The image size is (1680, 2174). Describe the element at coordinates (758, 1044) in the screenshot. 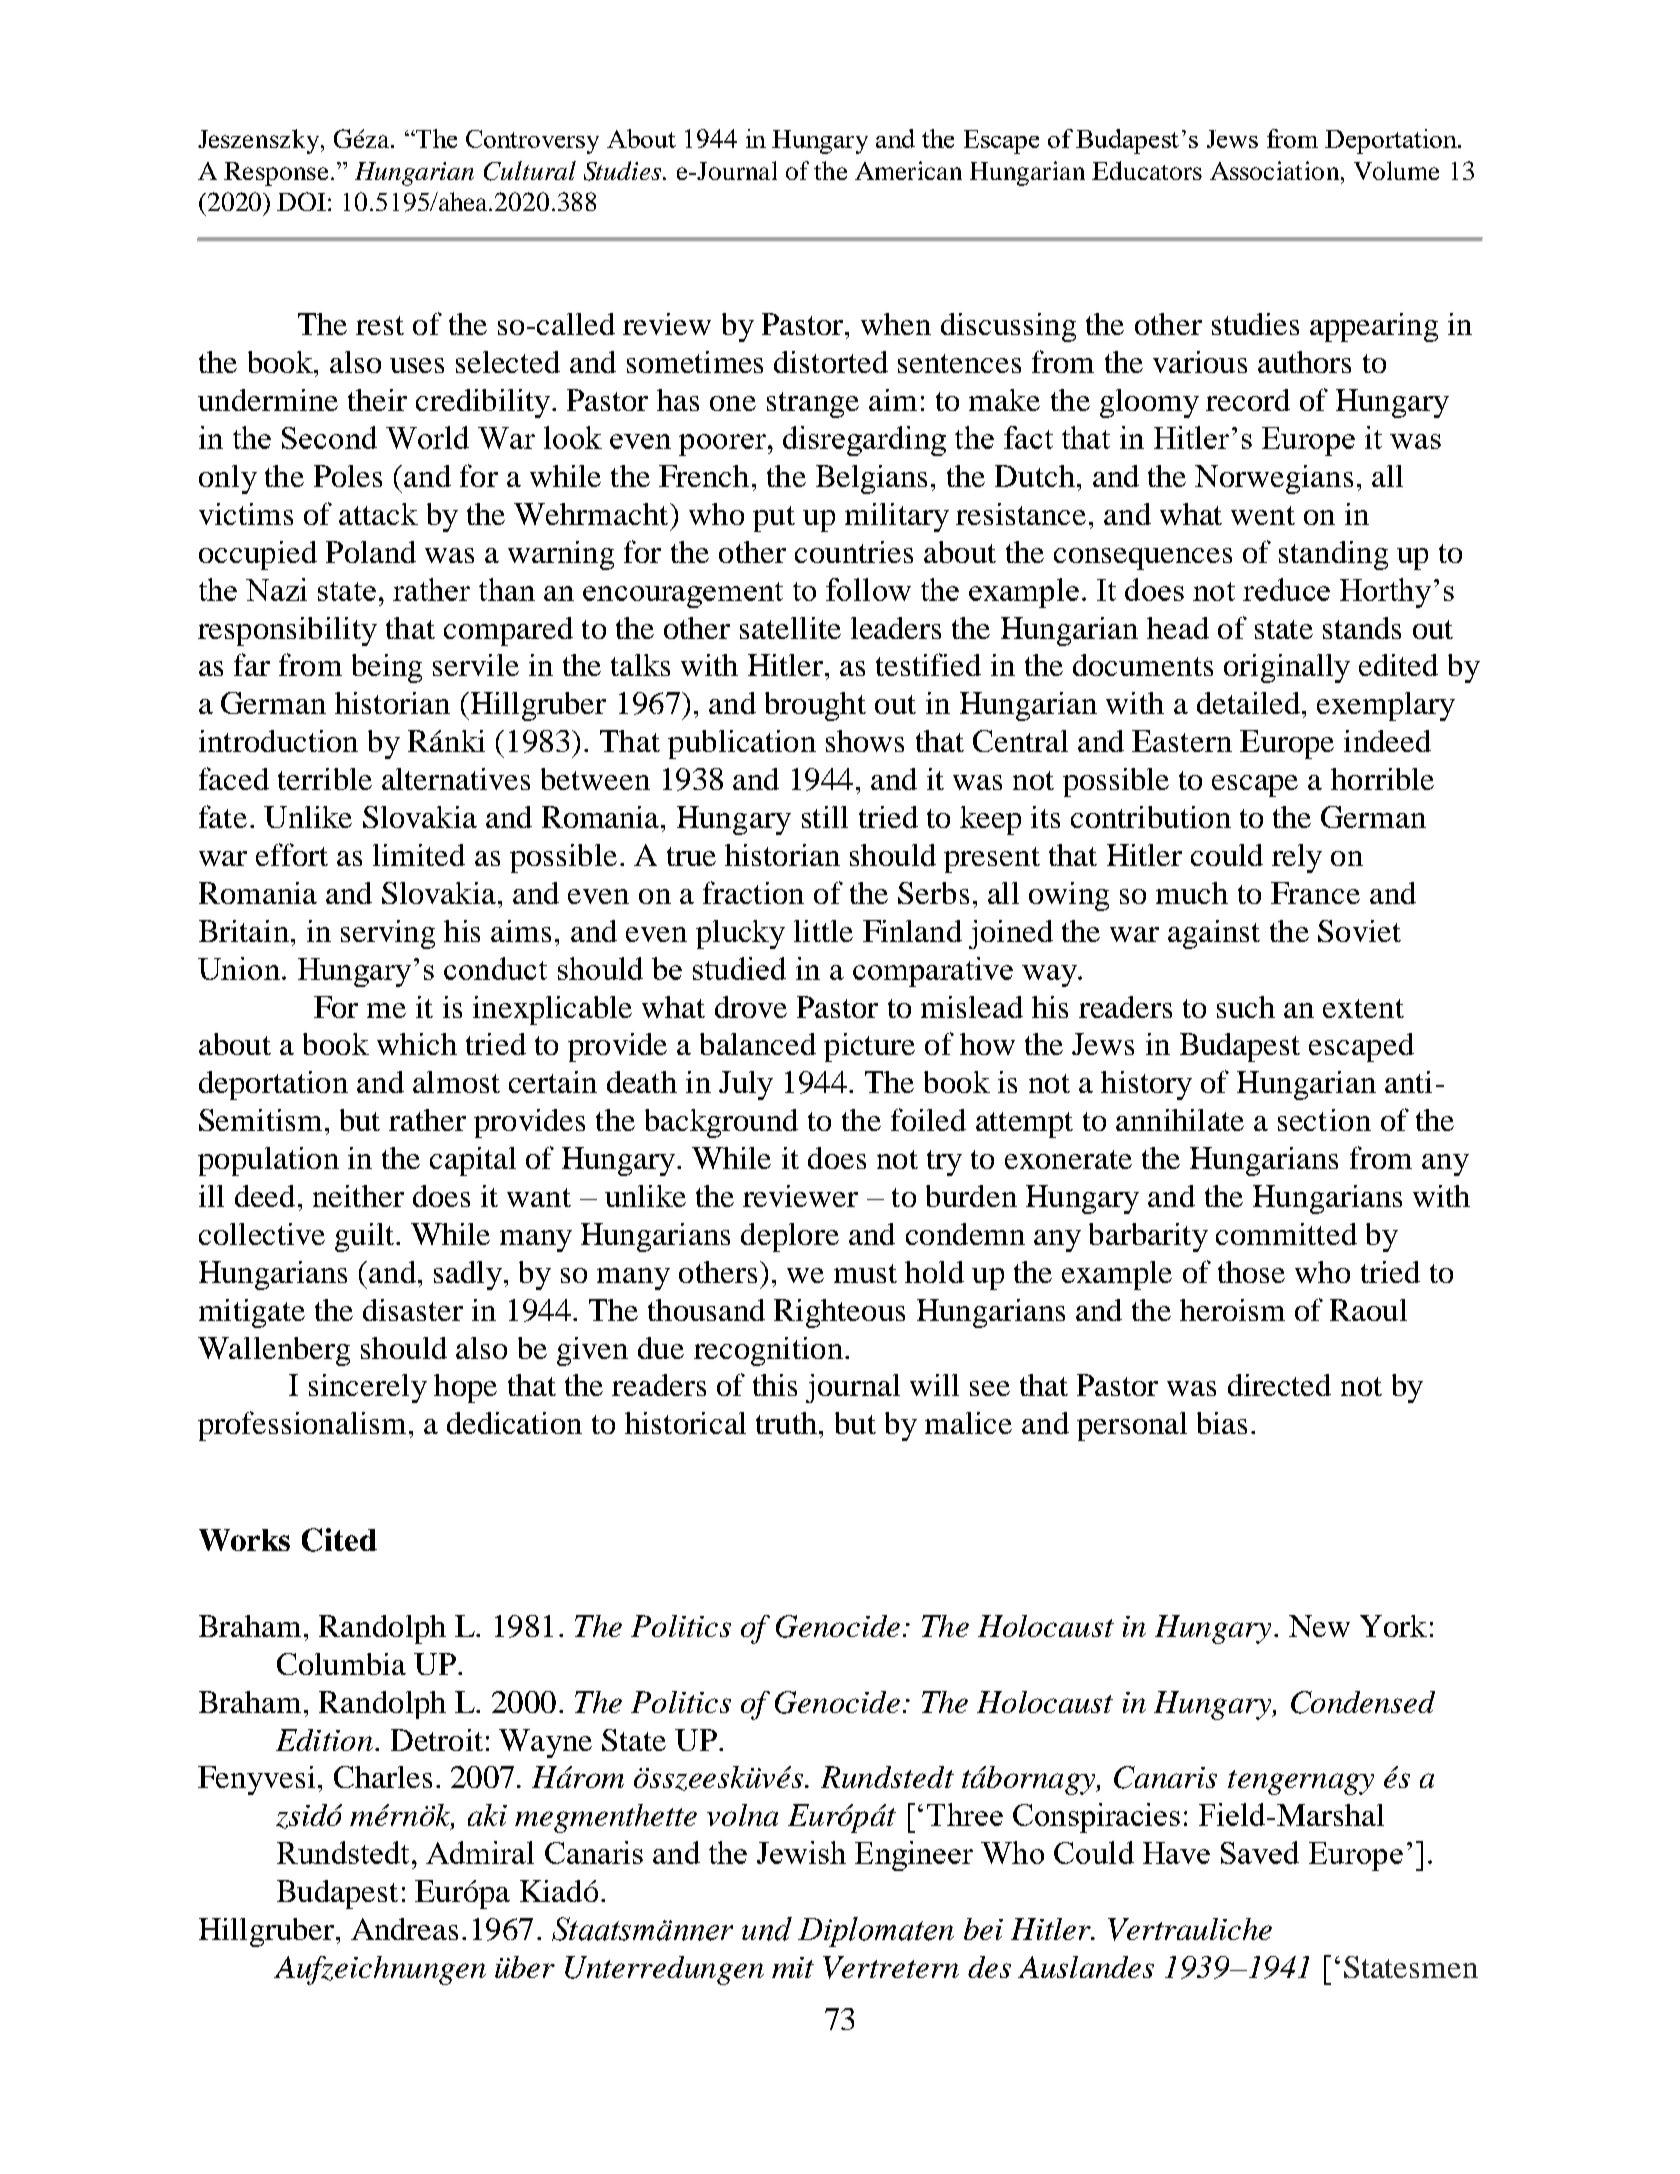

I see `balanced` at that location.
